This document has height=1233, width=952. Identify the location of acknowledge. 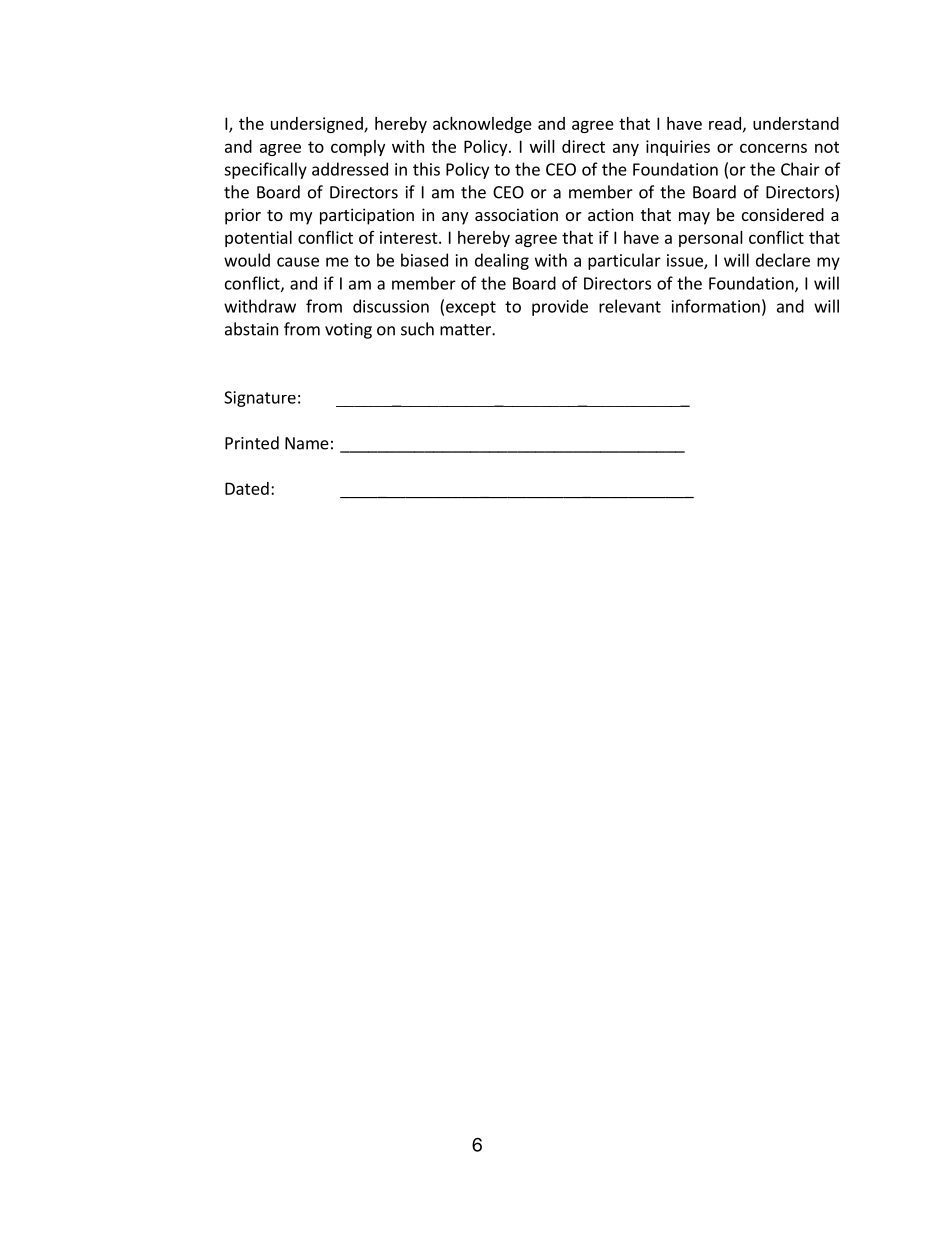
(482, 125).
